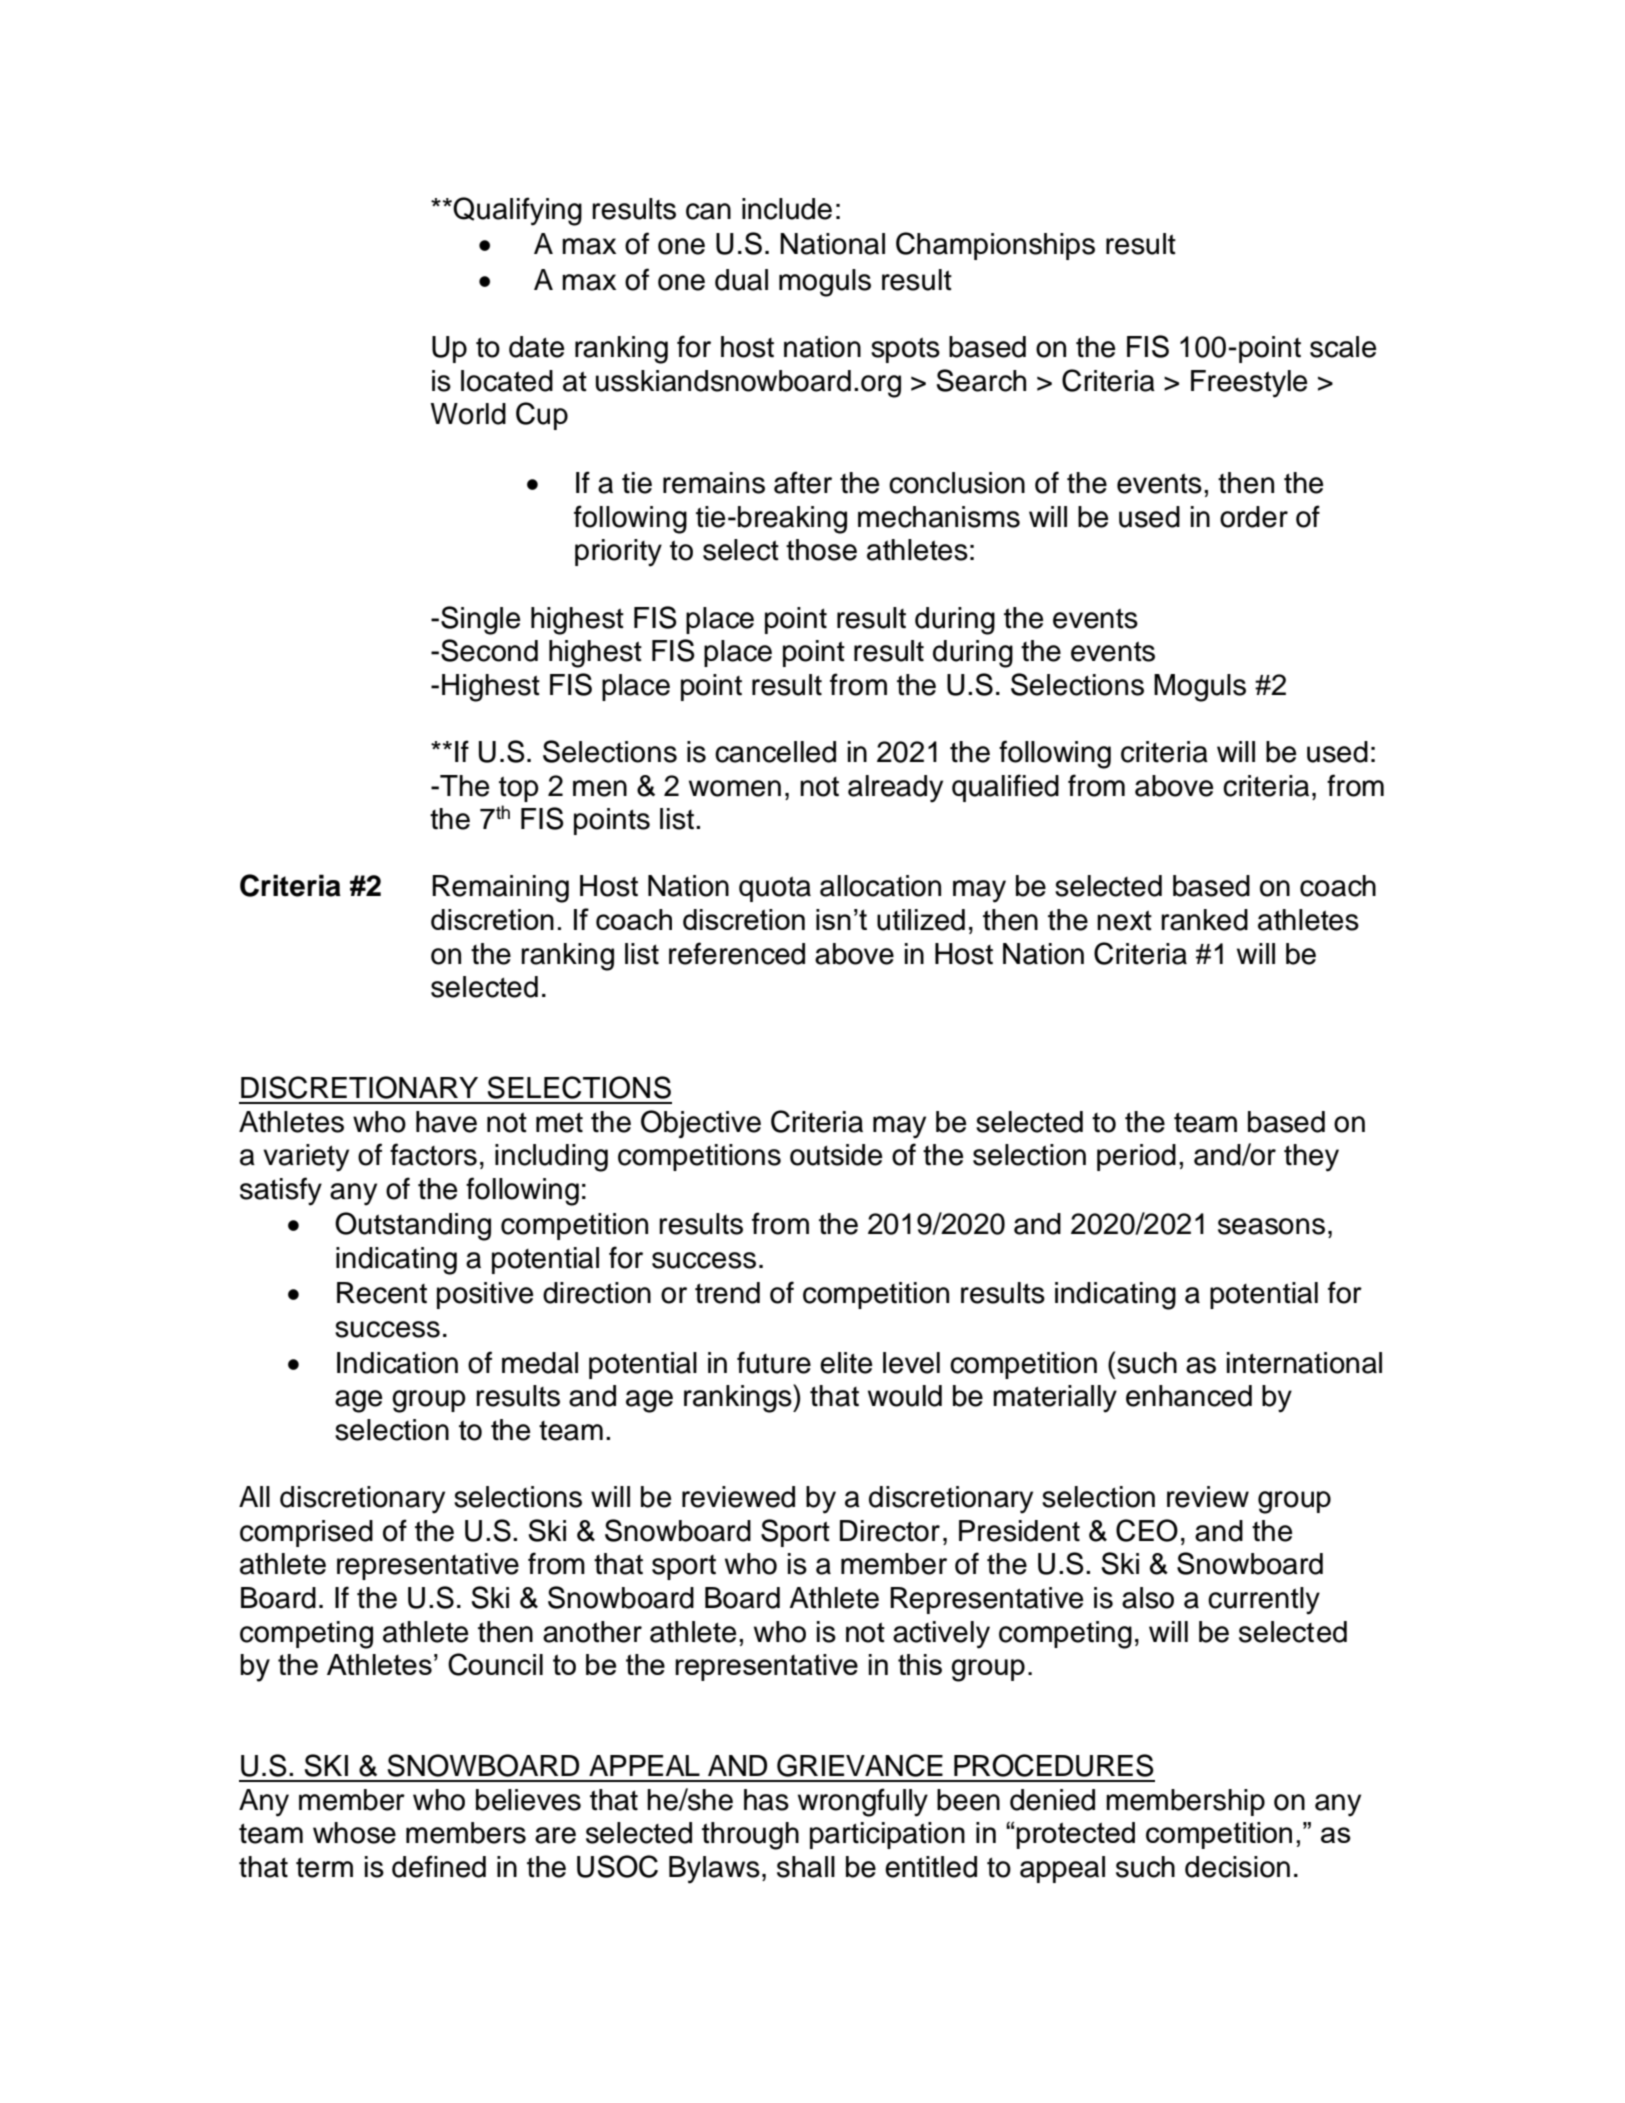 This image has width=1625, height=2103. What do you see at coordinates (480, 620) in the image?
I see `Single` at bounding box center [480, 620].
